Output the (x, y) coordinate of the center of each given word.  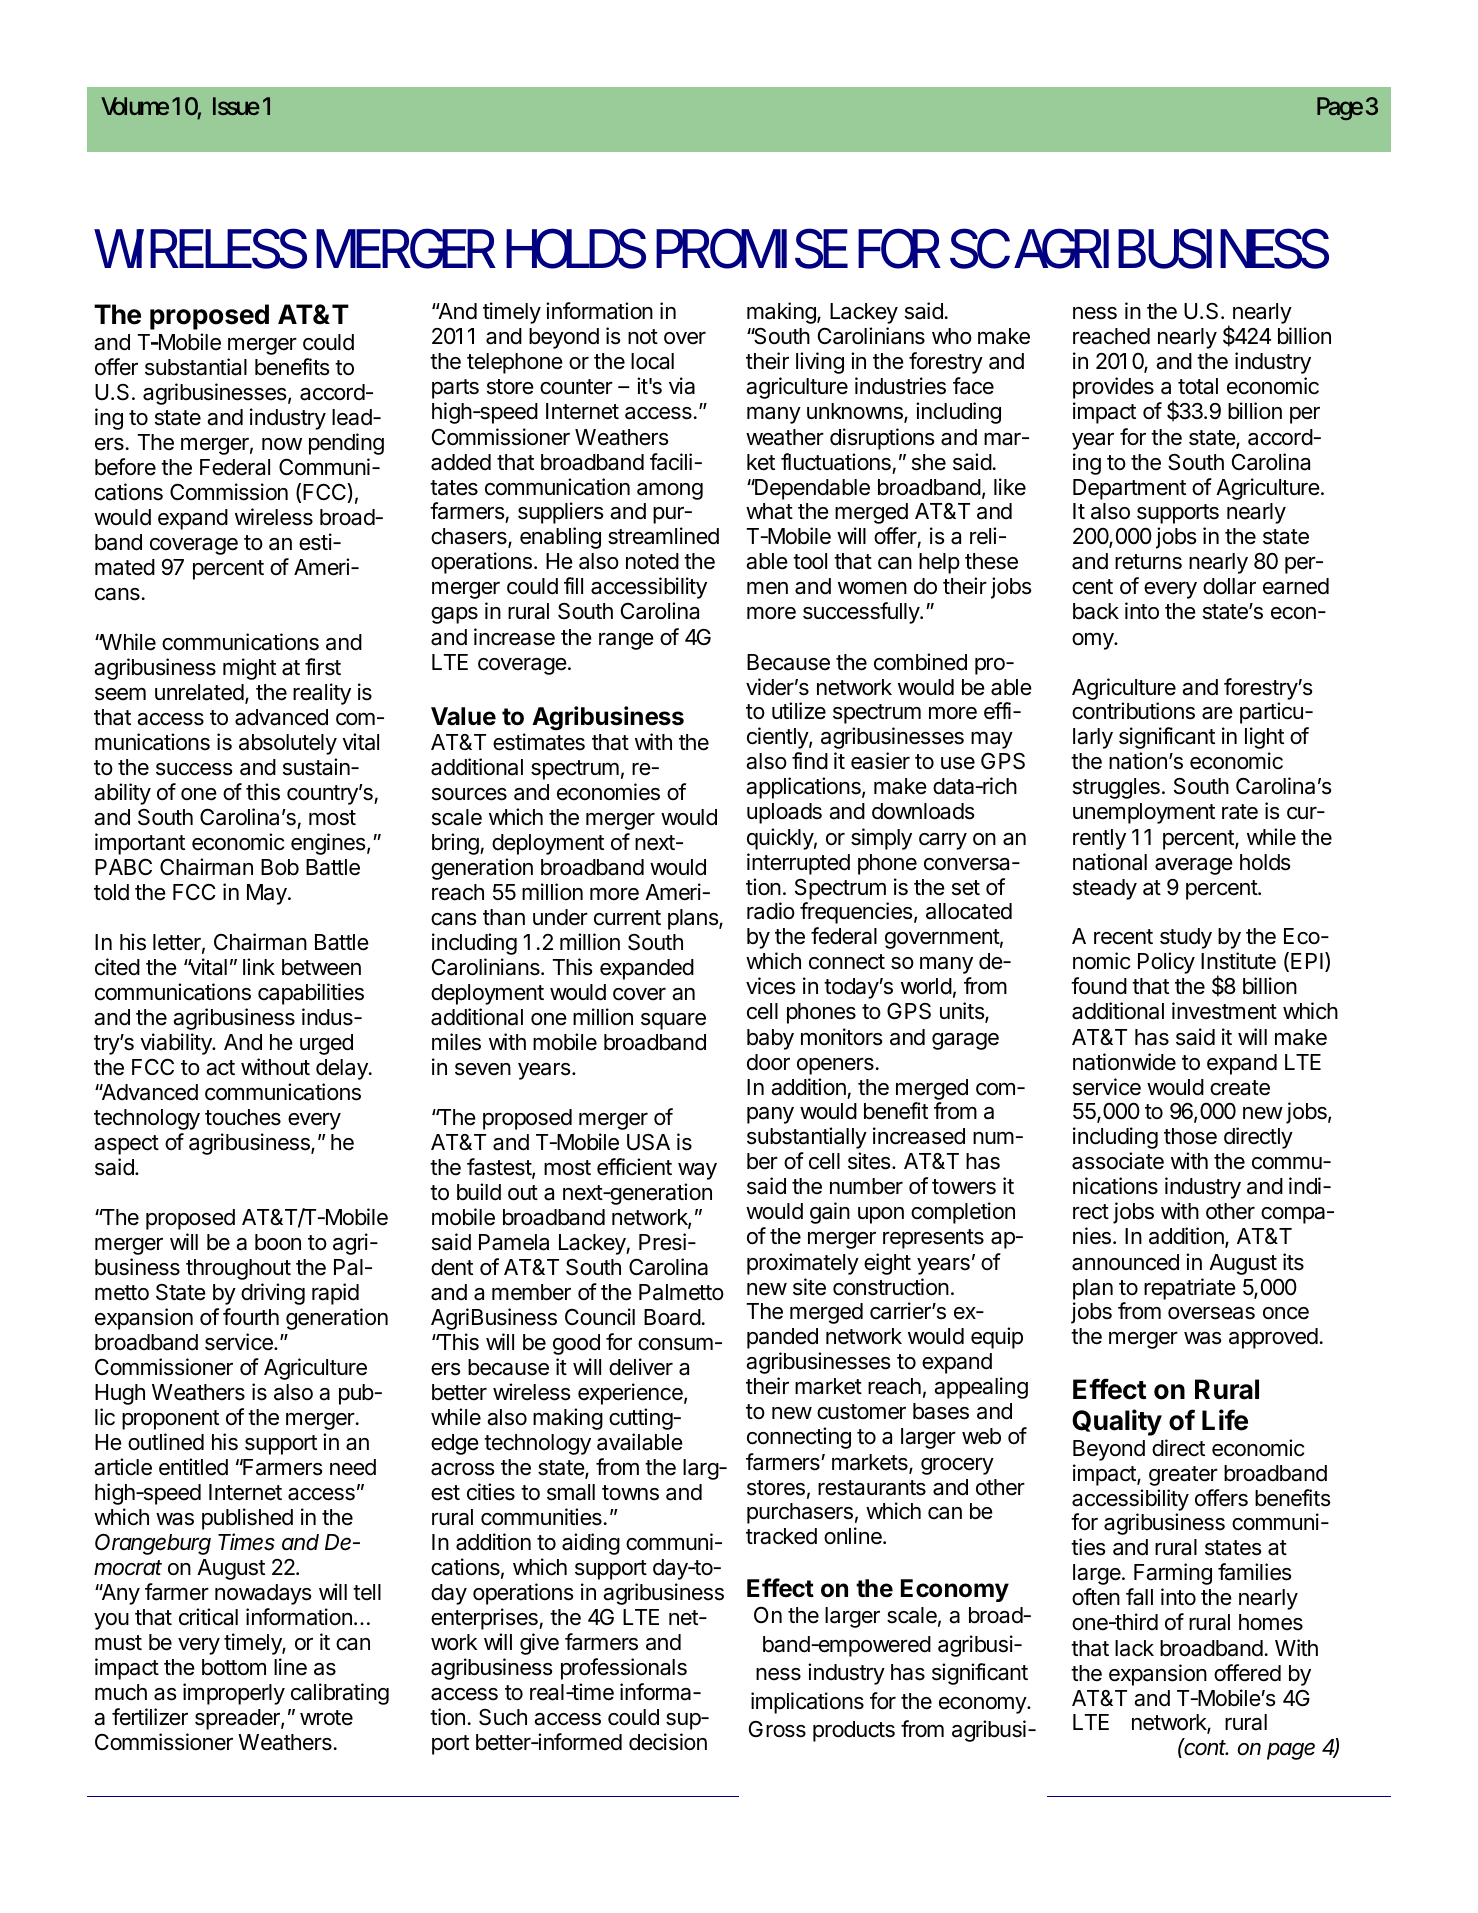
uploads (784, 813)
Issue (236, 106)
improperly (234, 1694)
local (652, 361)
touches (243, 1117)
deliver (641, 1367)
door (768, 1062)
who (952, 336)
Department (1129, 489)
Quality (1117, 1422)
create (1240, 1088)
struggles (1116, 788)
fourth (251, 1316)
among (670, 491)
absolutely (288, 744)
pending (346, 444)
